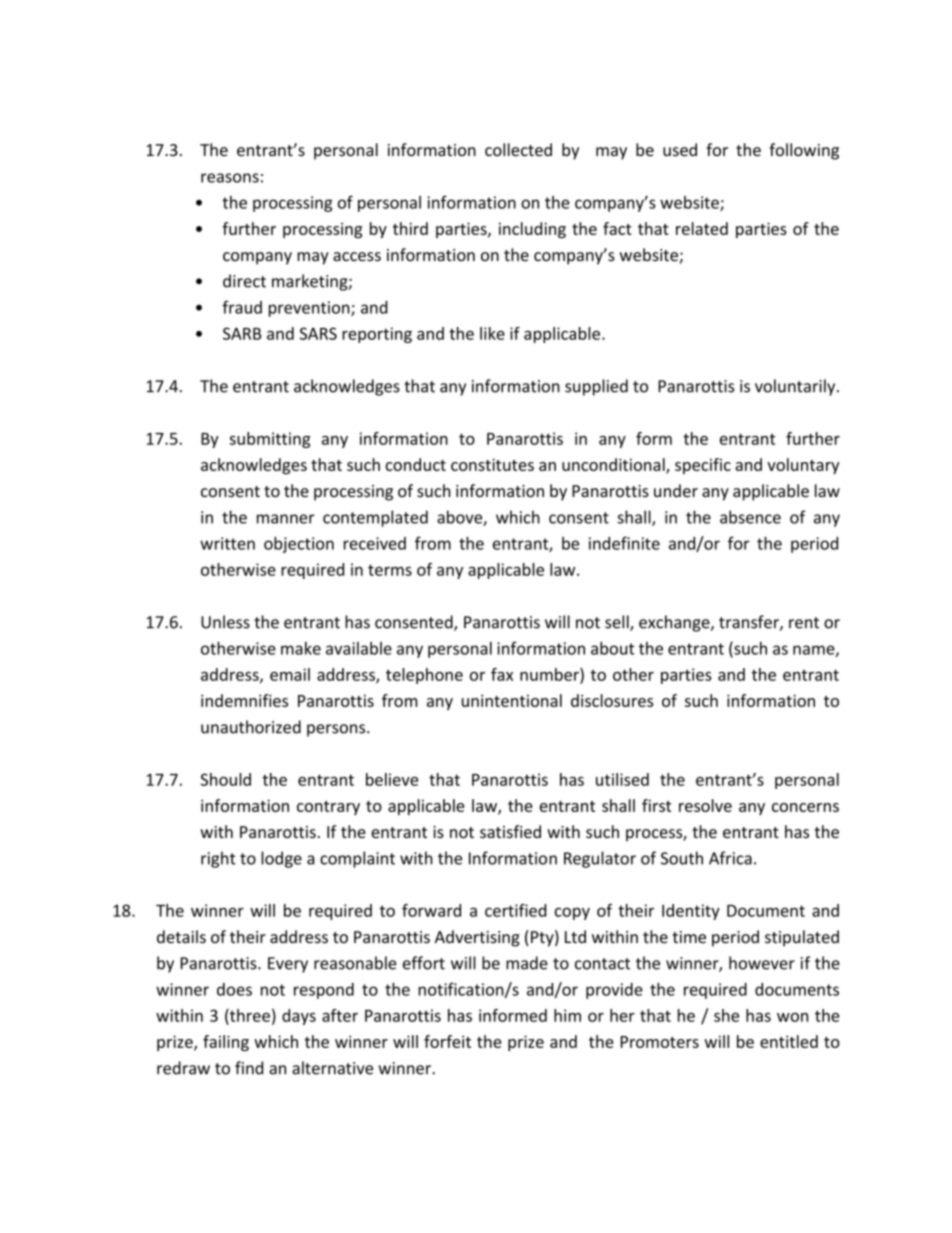 Image resolution: width=952 pixels, height=1233 pixels. Describe the element at coordinates (447, 1041) in the screenshot. I see `forfeit` at that location.
